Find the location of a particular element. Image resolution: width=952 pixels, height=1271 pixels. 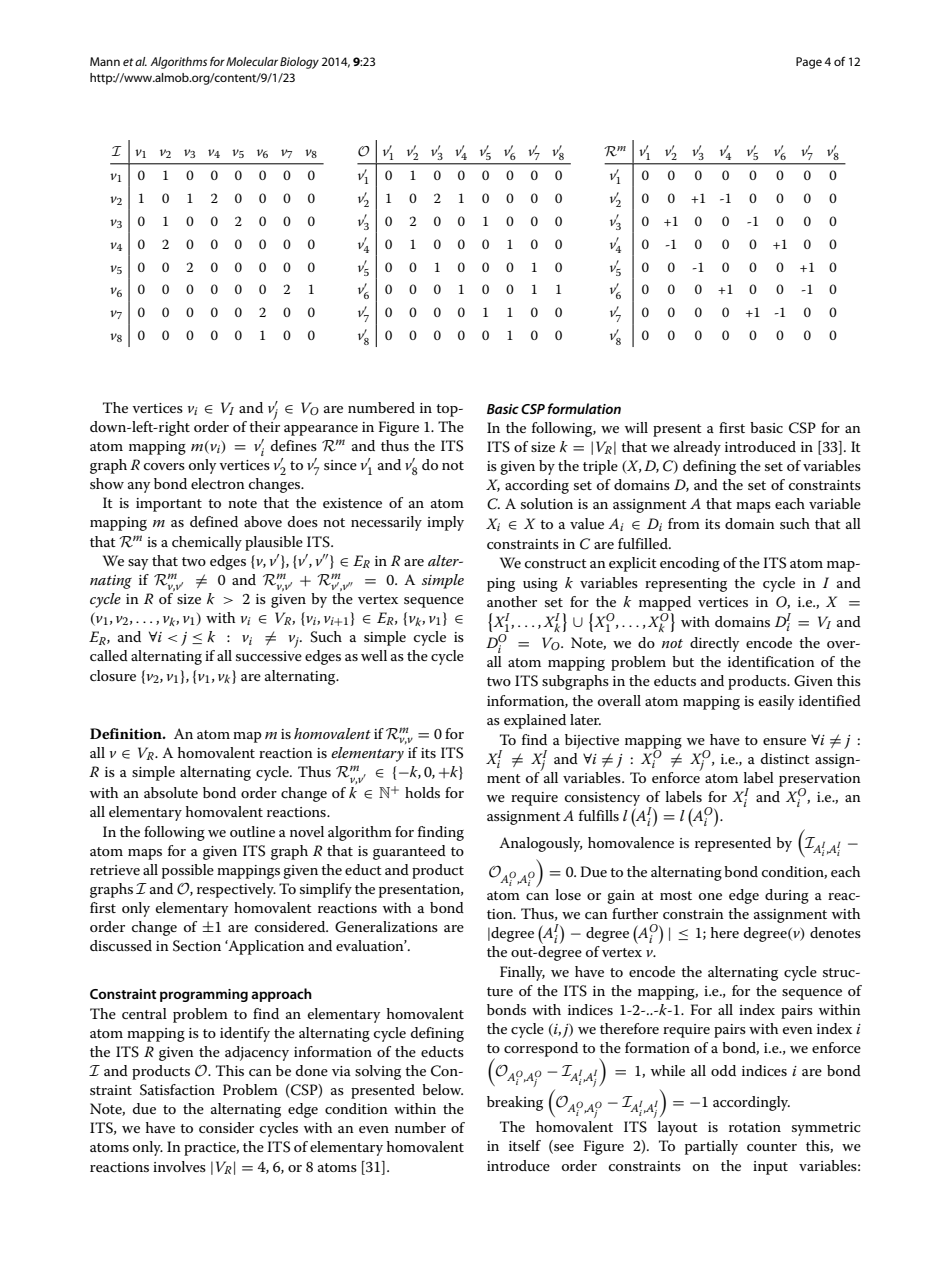

another is located at coordinates (512, 601).
